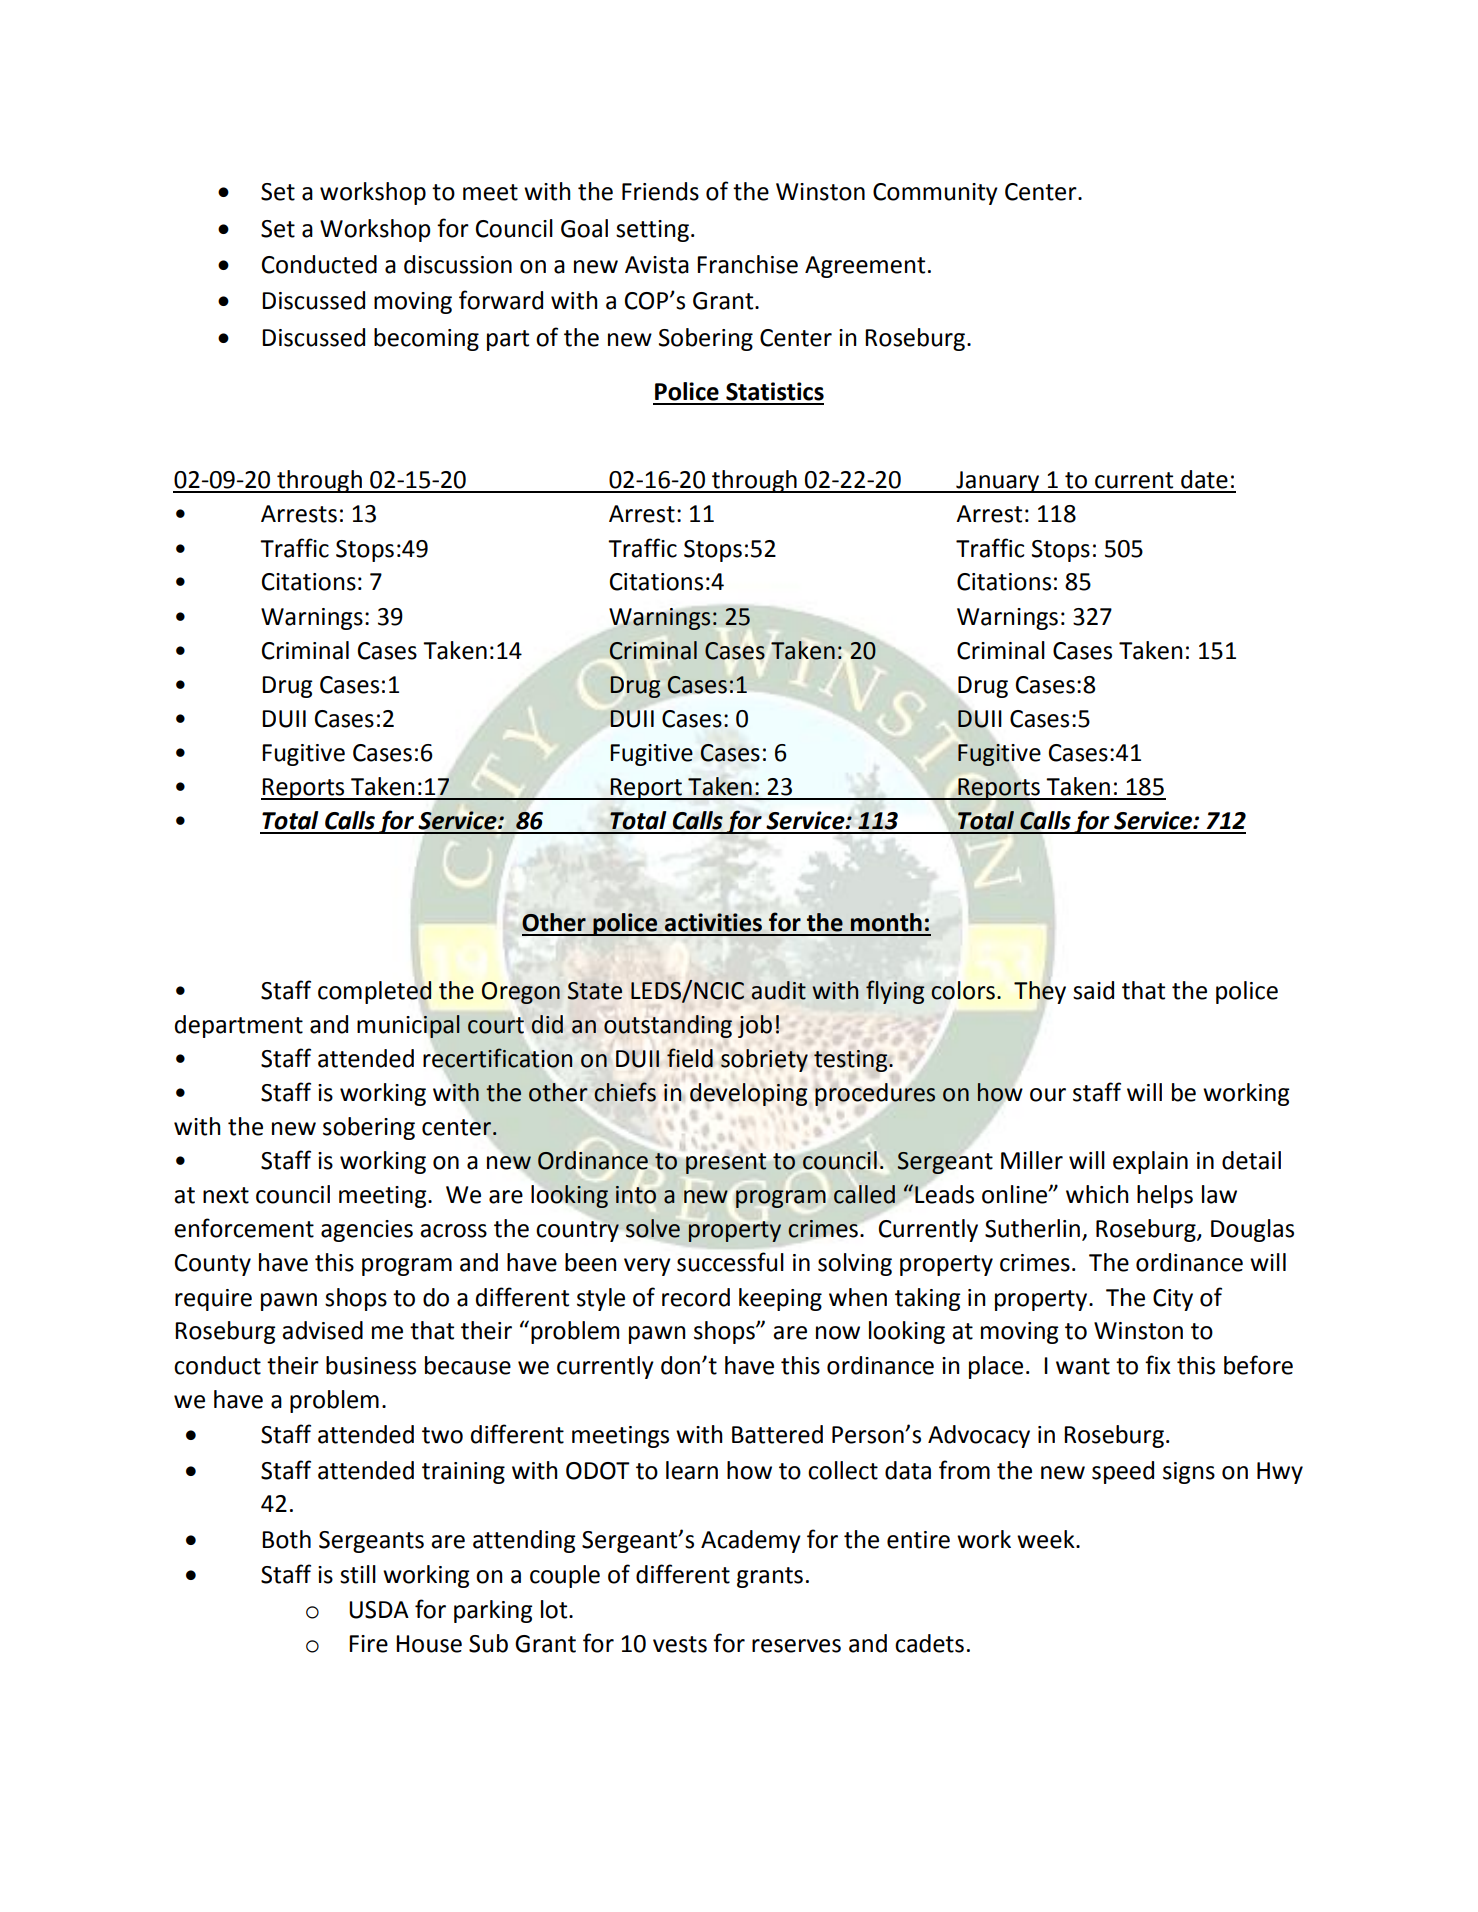 Image resolution: width=1478 pixels, height=1912 pixels. What do you see at coordinates (1047, 1539) in the document?
I see `week` at bounding box center [1047, 1539].
